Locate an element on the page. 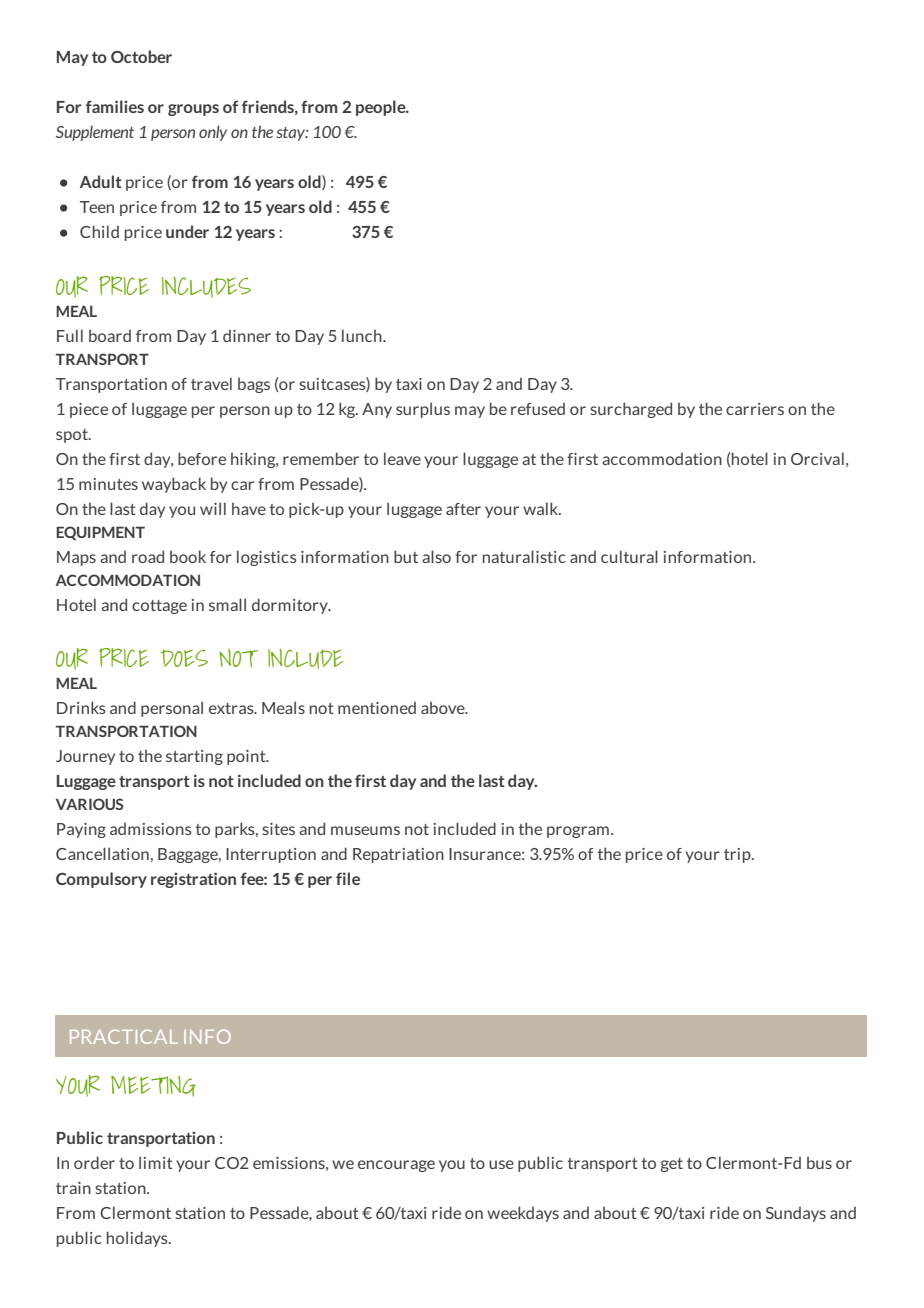 Image resolution: width=924 pixels, height=1308 pixels. cultural is located at coordinates (629, 556).
